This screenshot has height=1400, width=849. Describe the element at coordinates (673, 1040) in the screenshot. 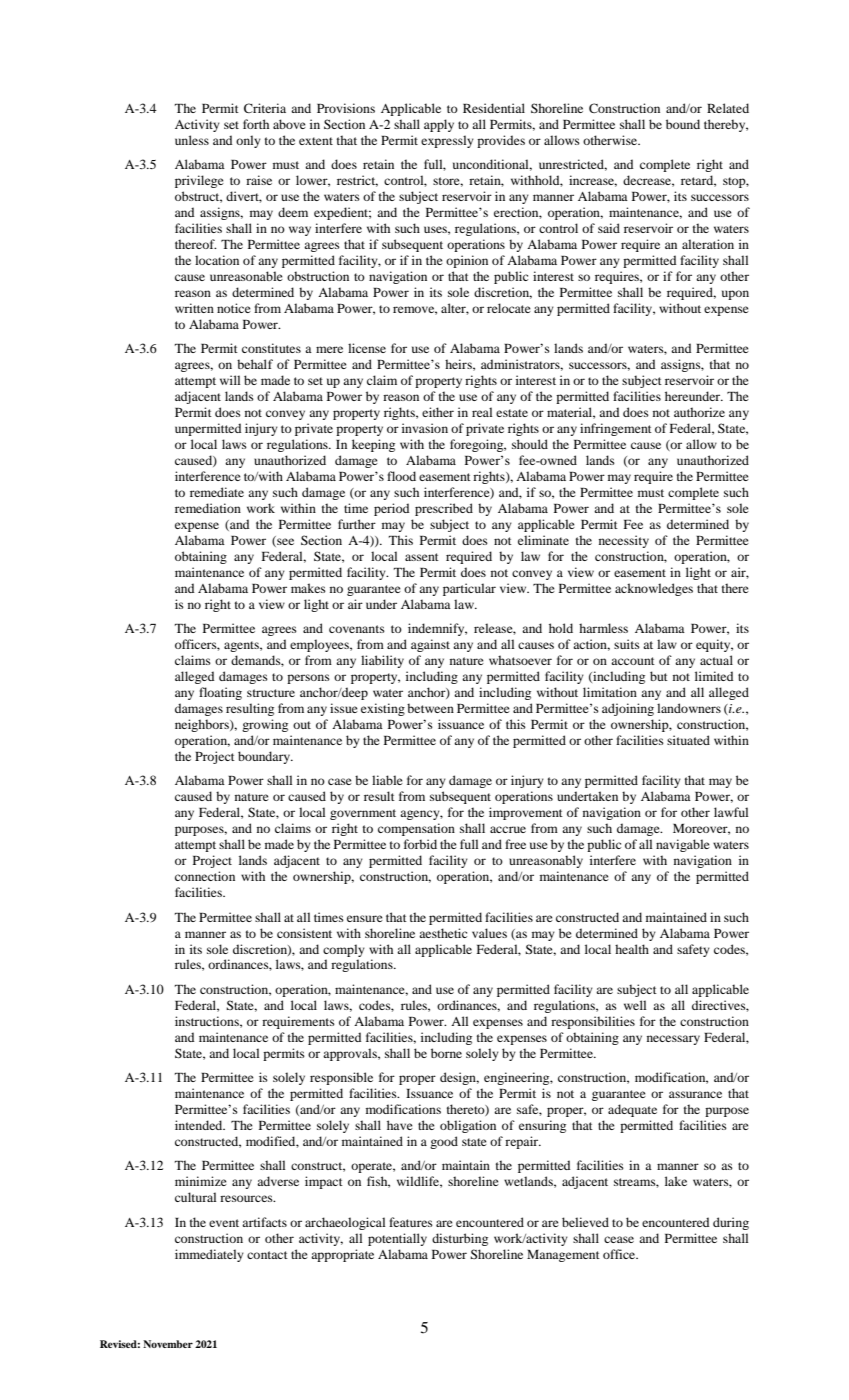

I see `necessary` at that location.
